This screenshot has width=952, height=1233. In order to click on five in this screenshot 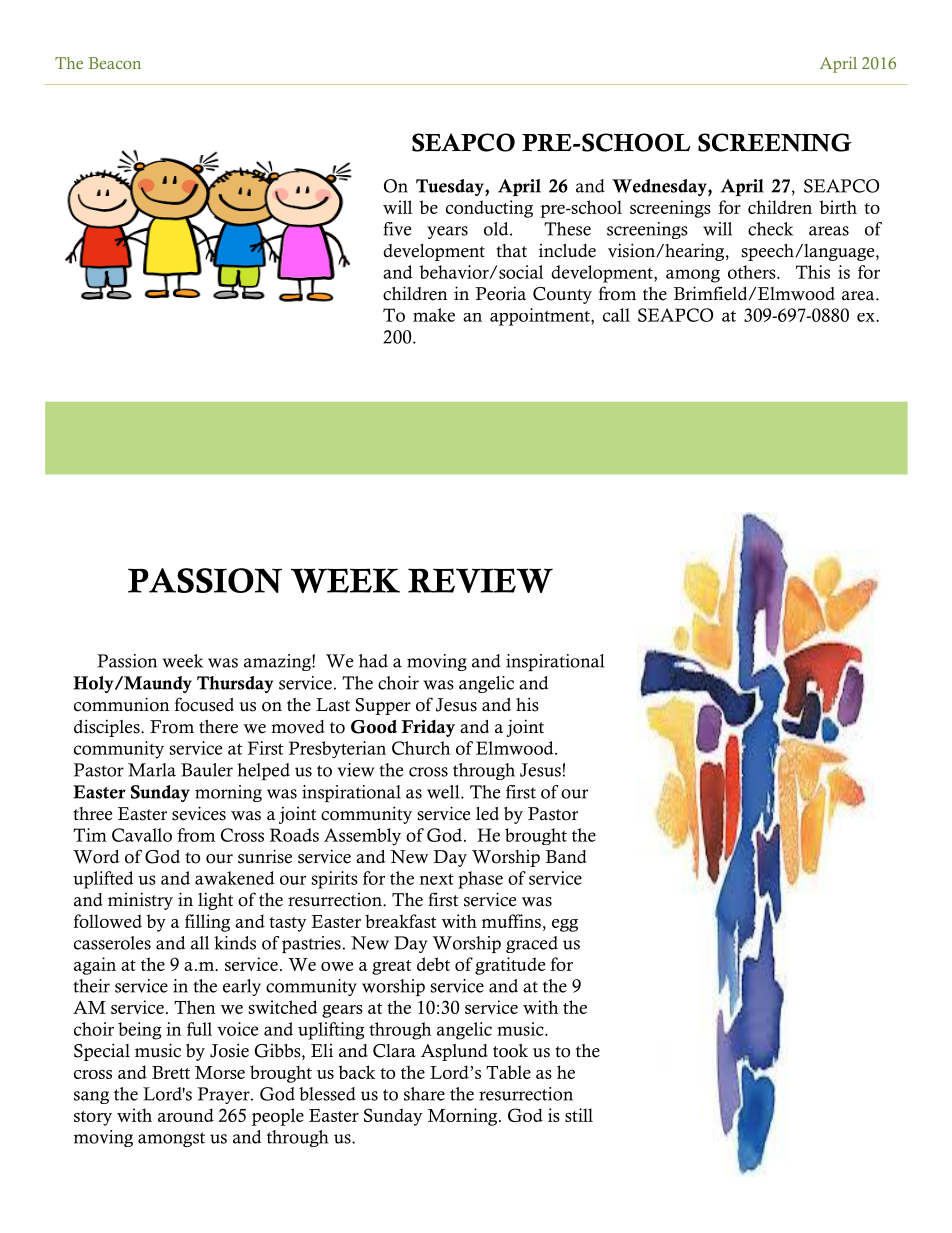, I will do `click(397, 229)`.
